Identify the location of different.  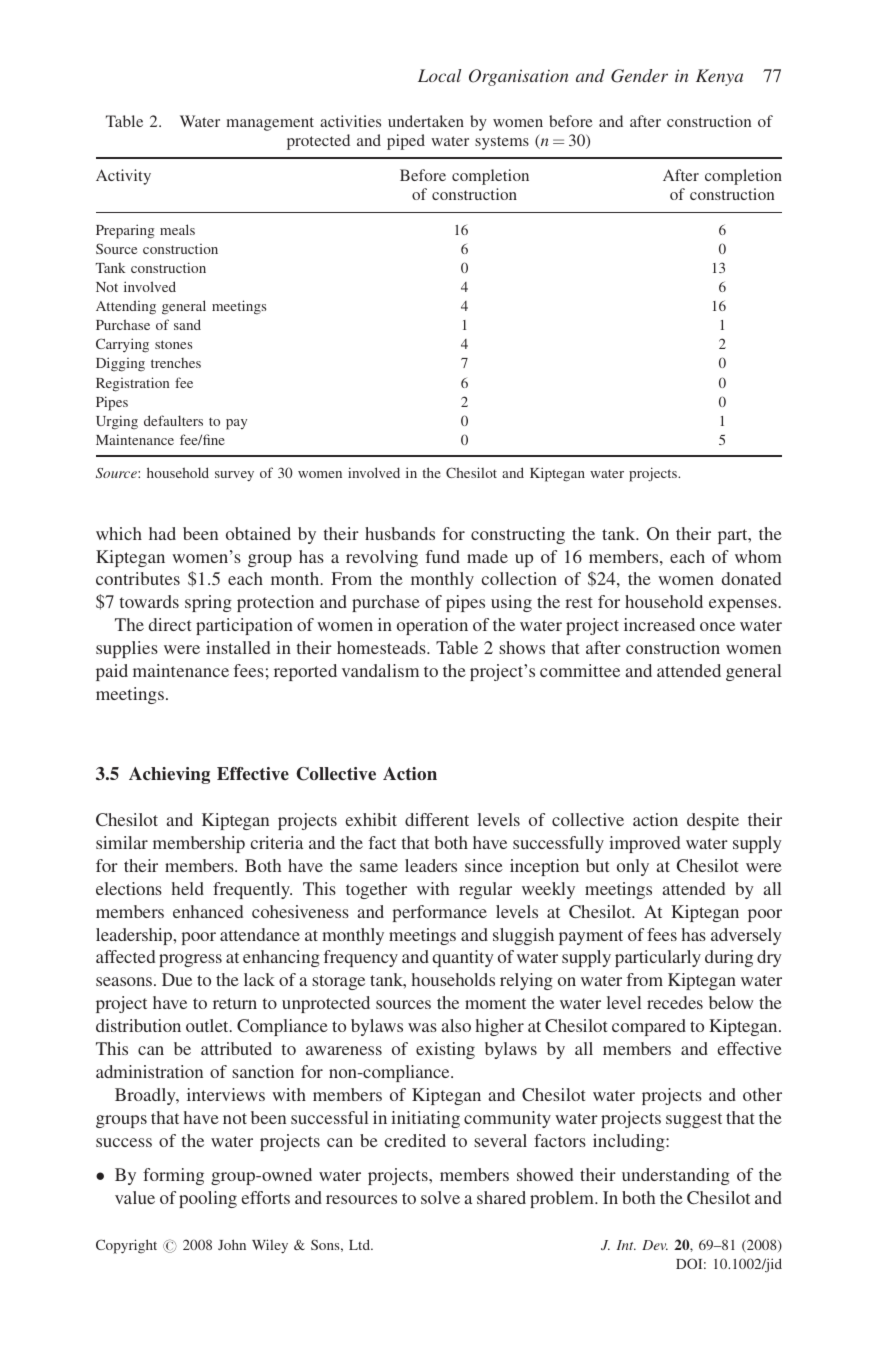
(437, 819).
